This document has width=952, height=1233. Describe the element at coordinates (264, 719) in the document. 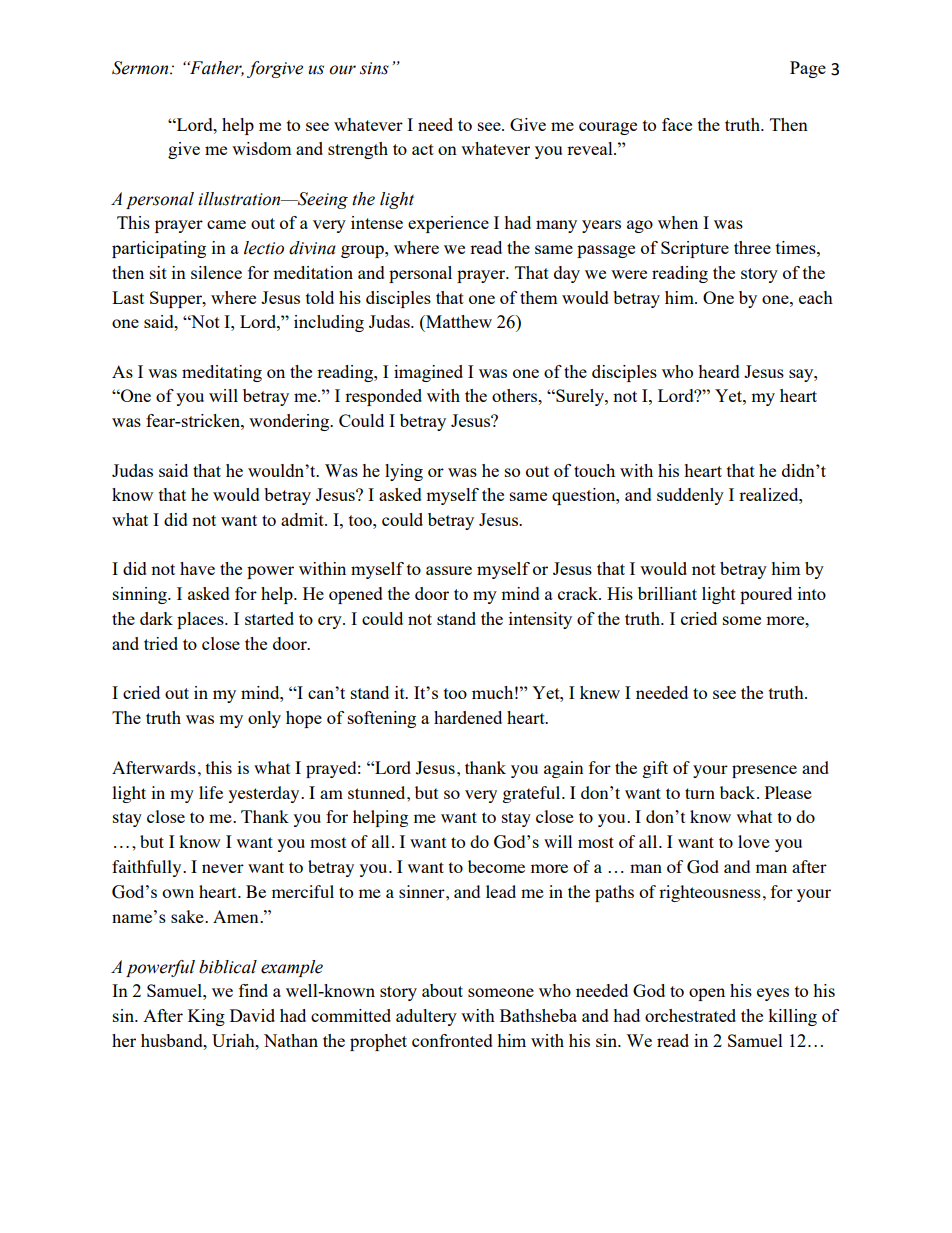

I see `only` at that location.
